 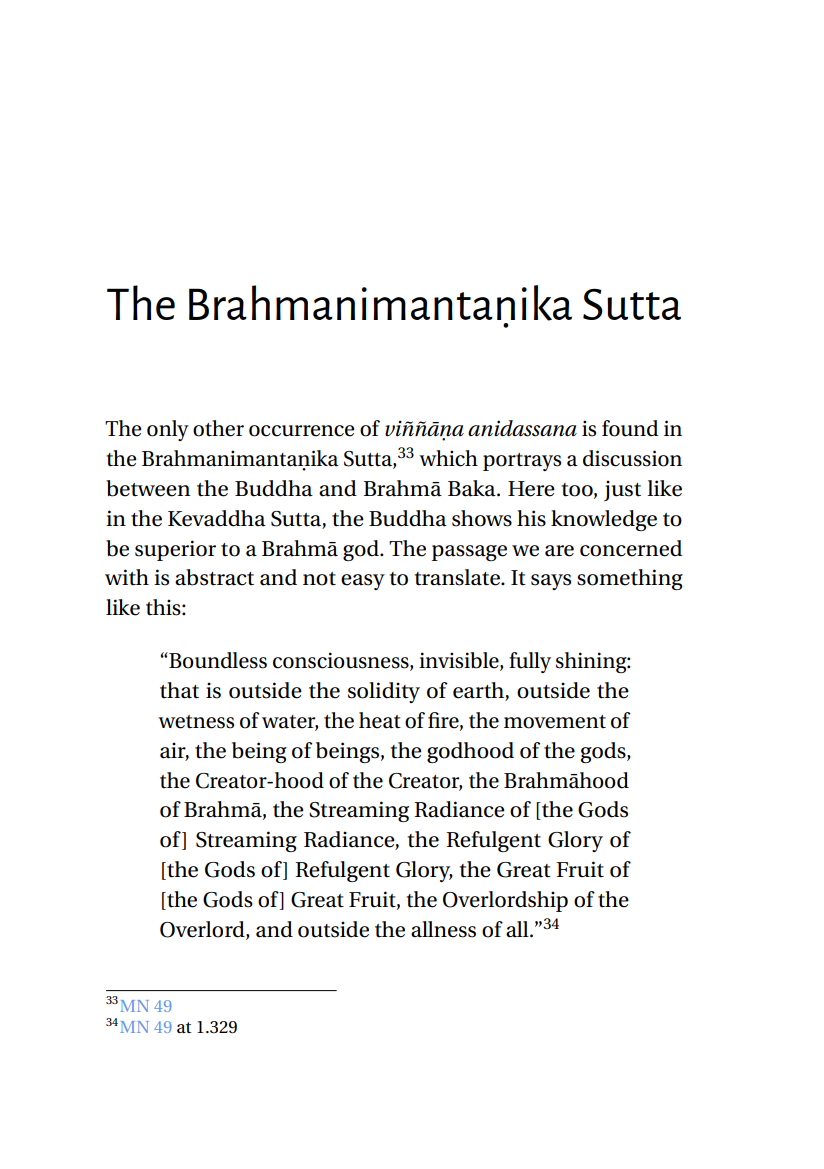 I want to click on portrays, so click(x=522, y=462).
